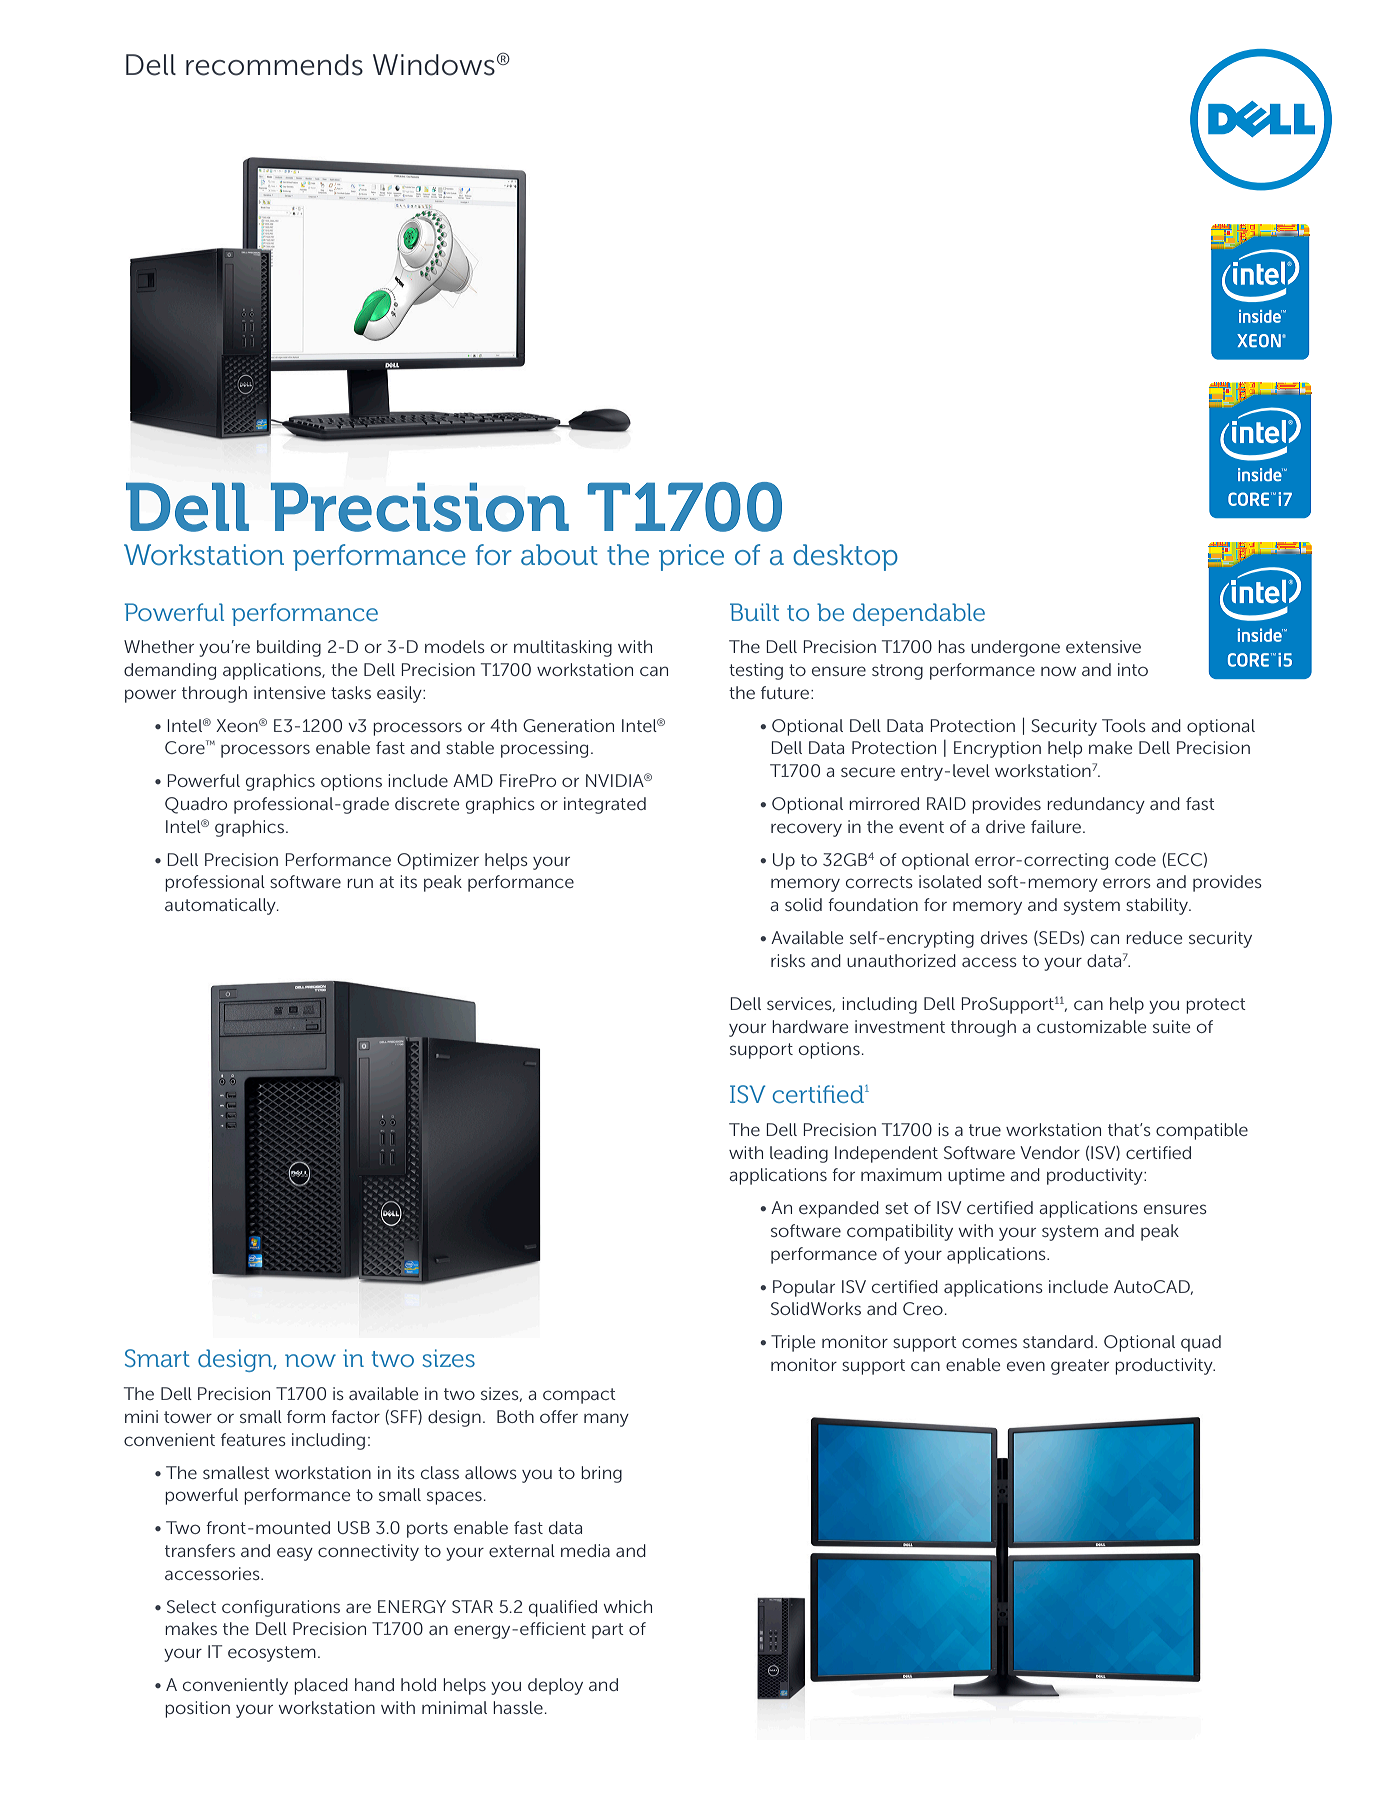 This image has height=1798, width=1390. What do you see at coordinates (754, 612) in the image?
I see `Built` at bounding box center [754, 612].
